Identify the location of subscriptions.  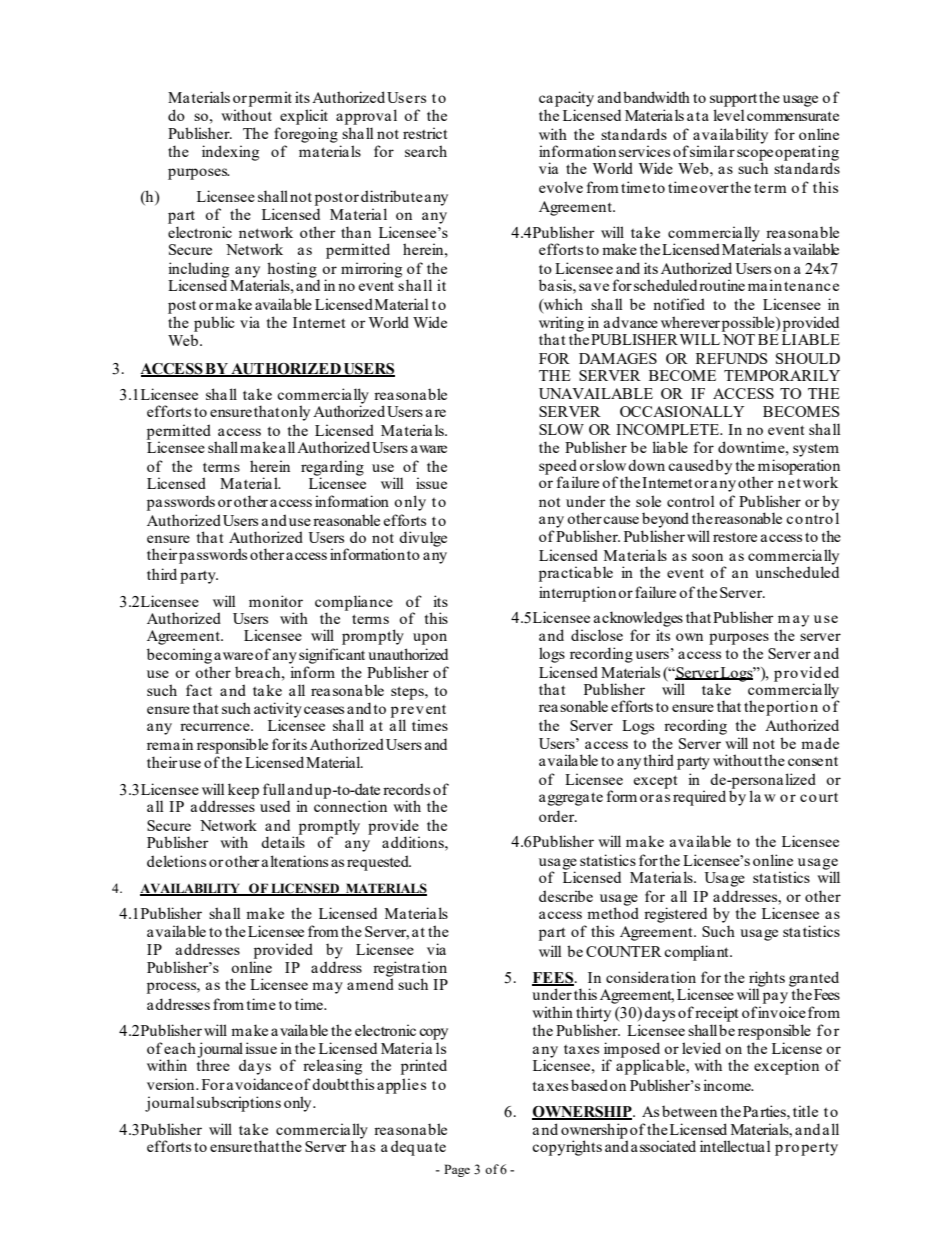
(239, 1104).
